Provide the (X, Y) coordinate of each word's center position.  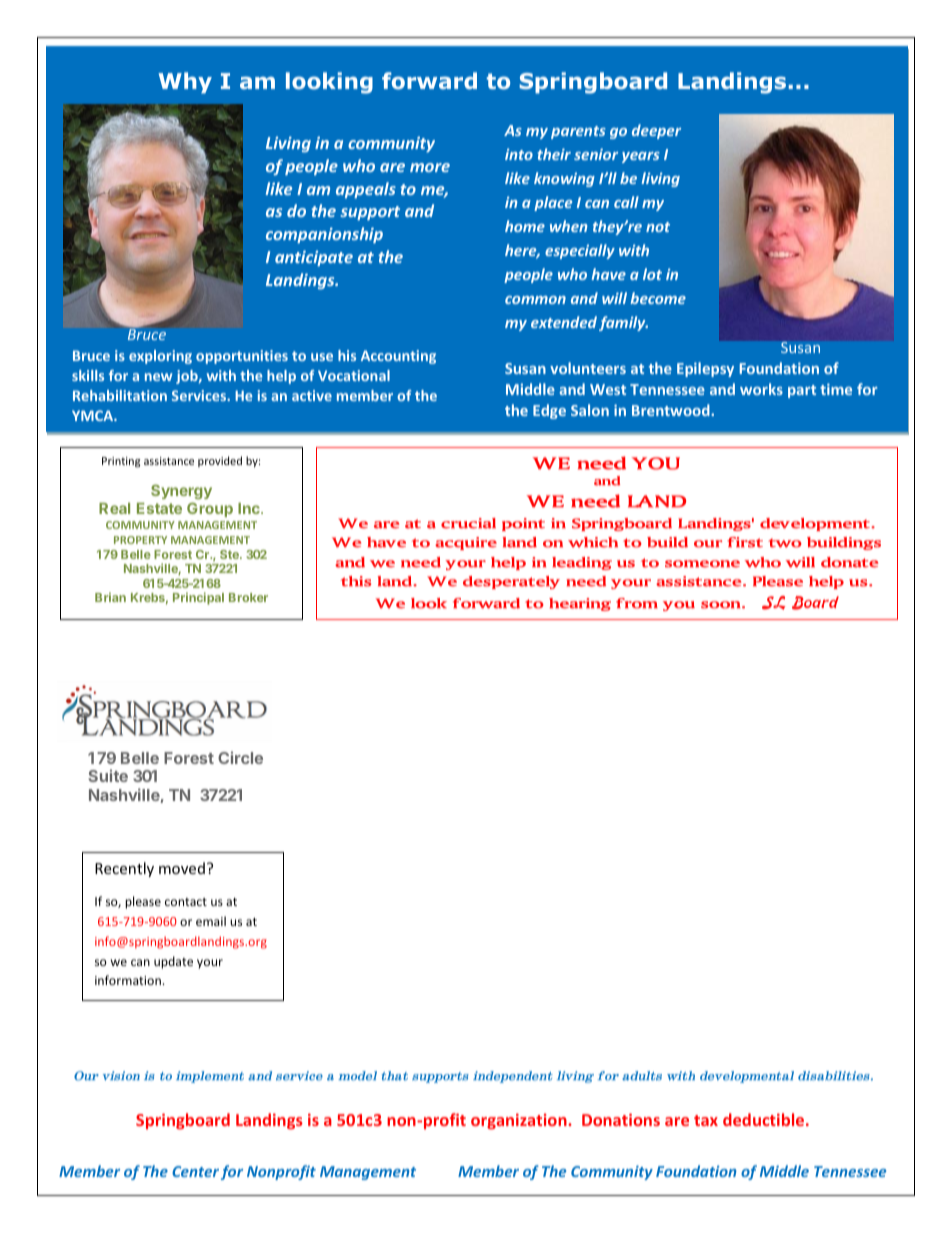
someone (702, 564)
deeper (656, 131)
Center (195, 1171)
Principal (198, 598)
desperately (511, 582)
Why (185, 83)
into (519, 154)
